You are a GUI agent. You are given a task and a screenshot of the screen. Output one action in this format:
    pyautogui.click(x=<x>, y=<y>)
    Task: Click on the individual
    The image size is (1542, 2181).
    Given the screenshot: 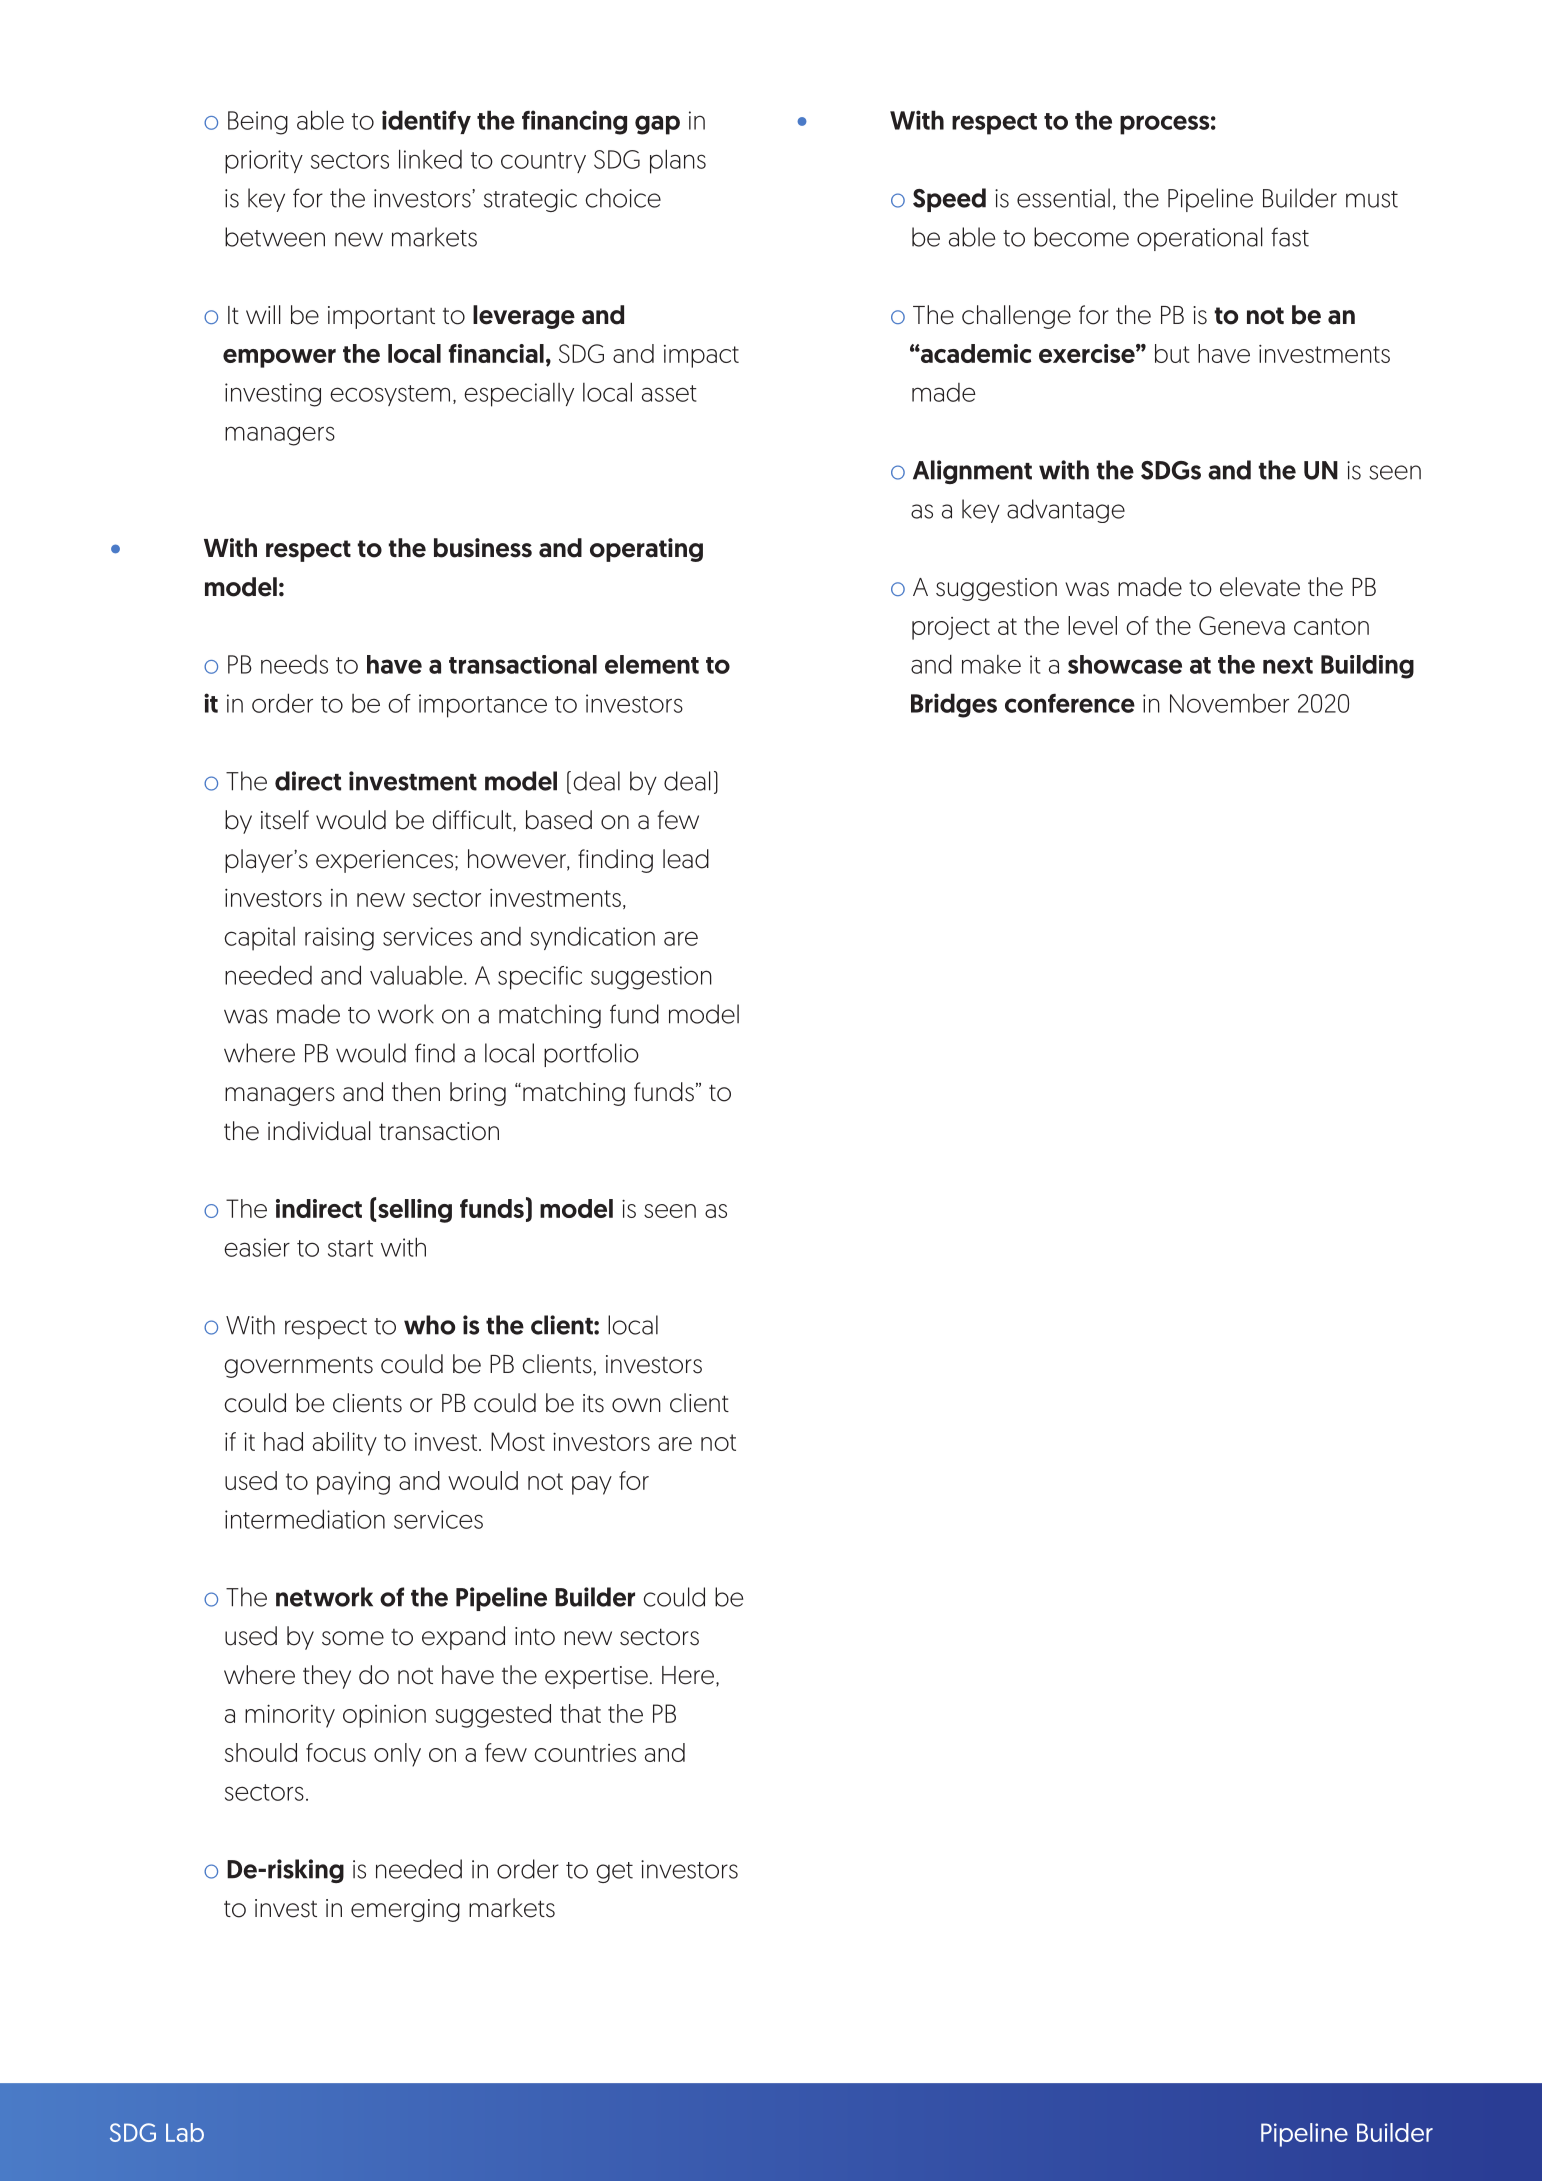 What is the action you would take?
    pyautogui.click(x=319, y=1131)
